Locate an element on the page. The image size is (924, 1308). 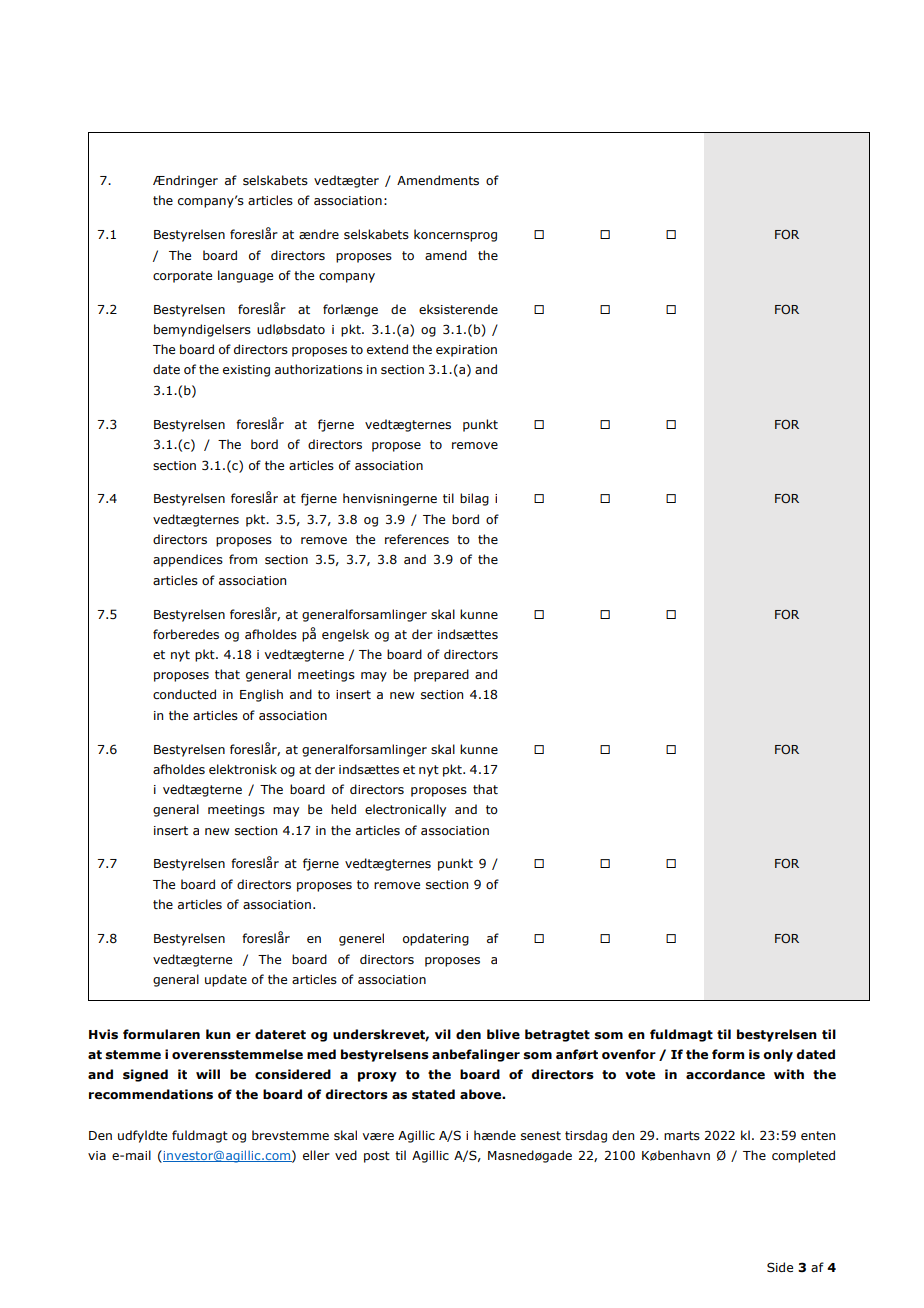
references is located at coordinates (417, 539).
